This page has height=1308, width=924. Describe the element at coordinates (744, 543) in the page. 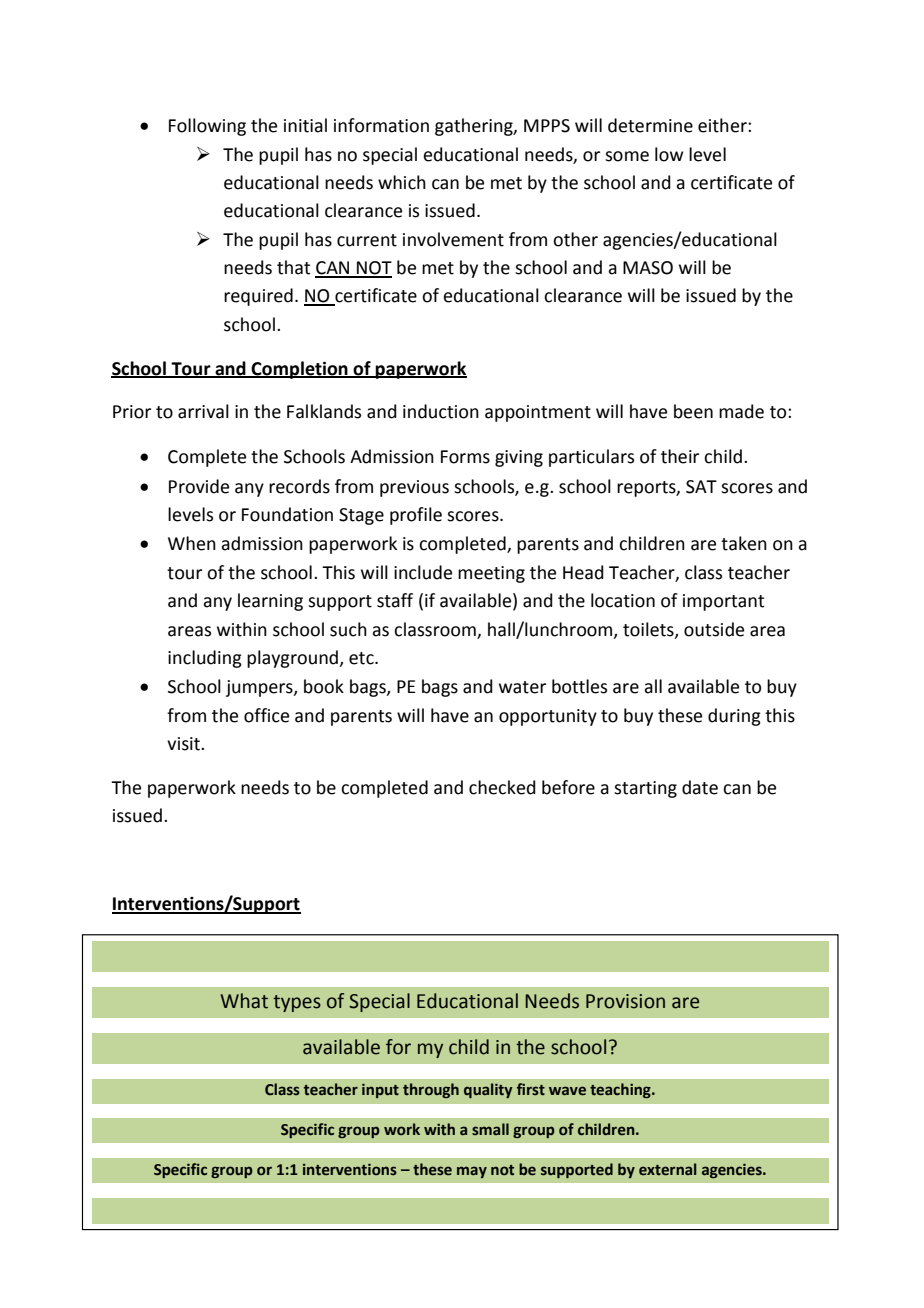

I see `taken` at that location.
